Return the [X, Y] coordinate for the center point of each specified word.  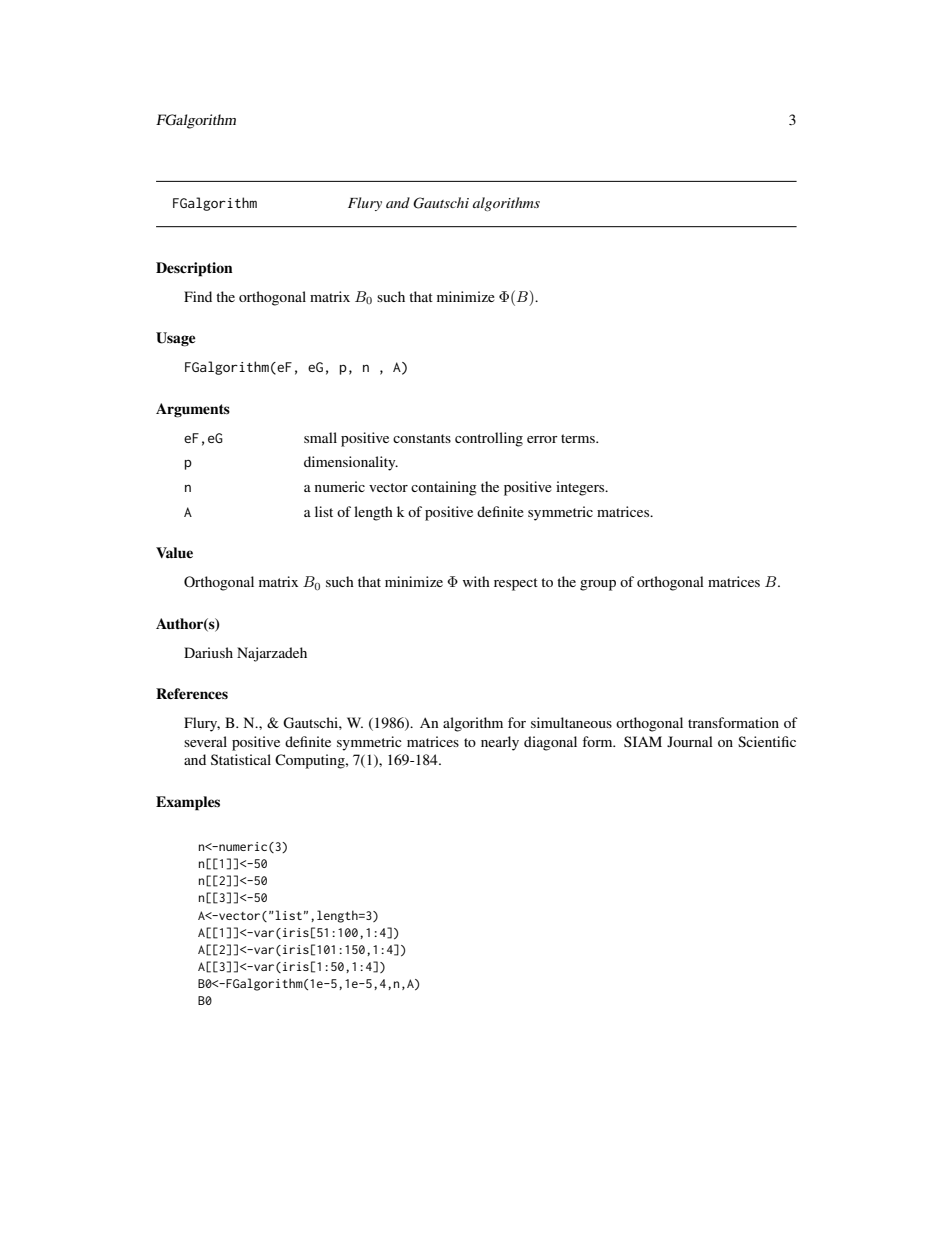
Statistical [241, 759]
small [320, 437]
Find [198, 296]
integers [581, 488]
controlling [489, 439]
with [476, 581]
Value [174, 552]
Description [194, 269]
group [598, 585]
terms [579, 438]
